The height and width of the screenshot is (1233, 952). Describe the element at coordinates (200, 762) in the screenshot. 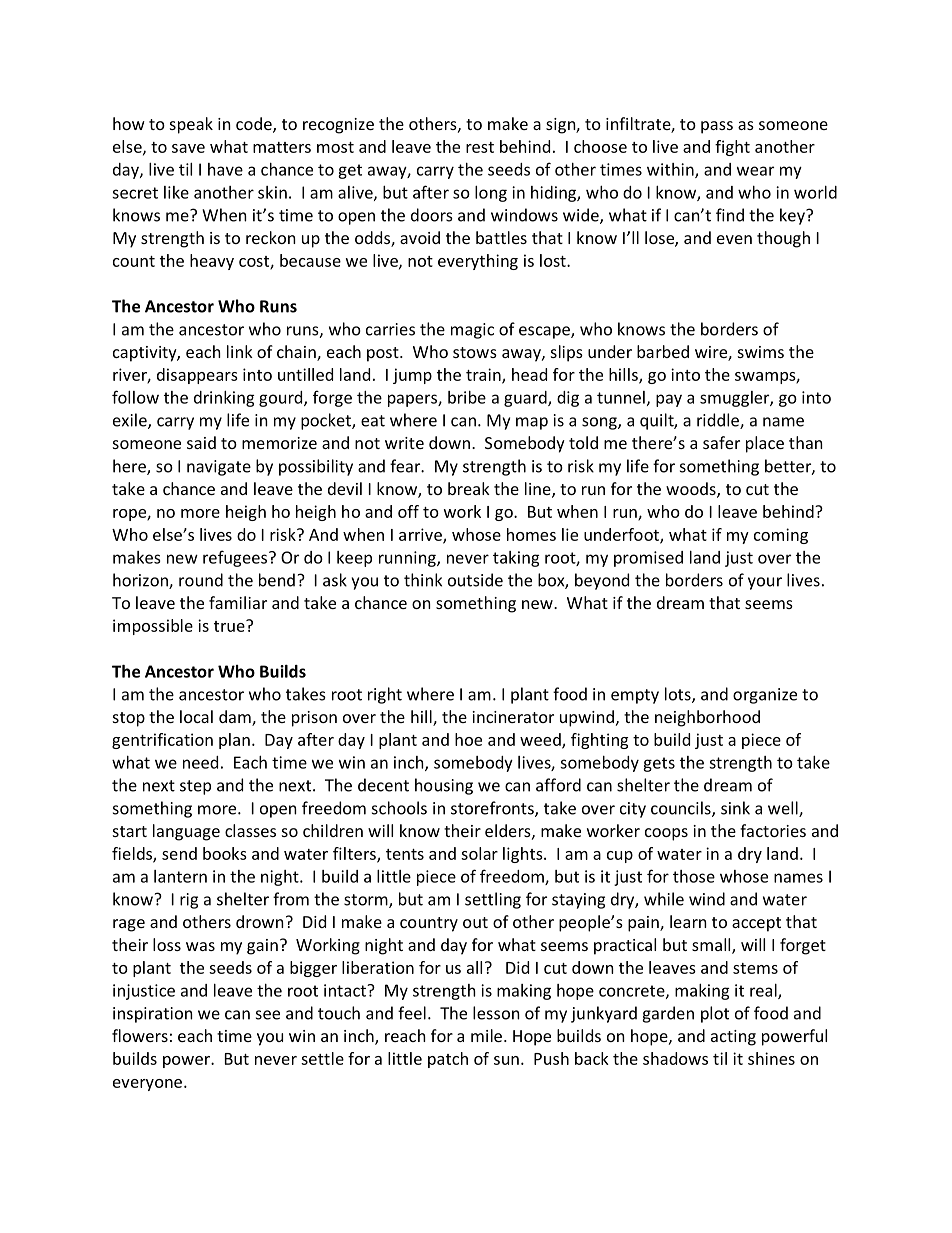

I see `need` at that location.
